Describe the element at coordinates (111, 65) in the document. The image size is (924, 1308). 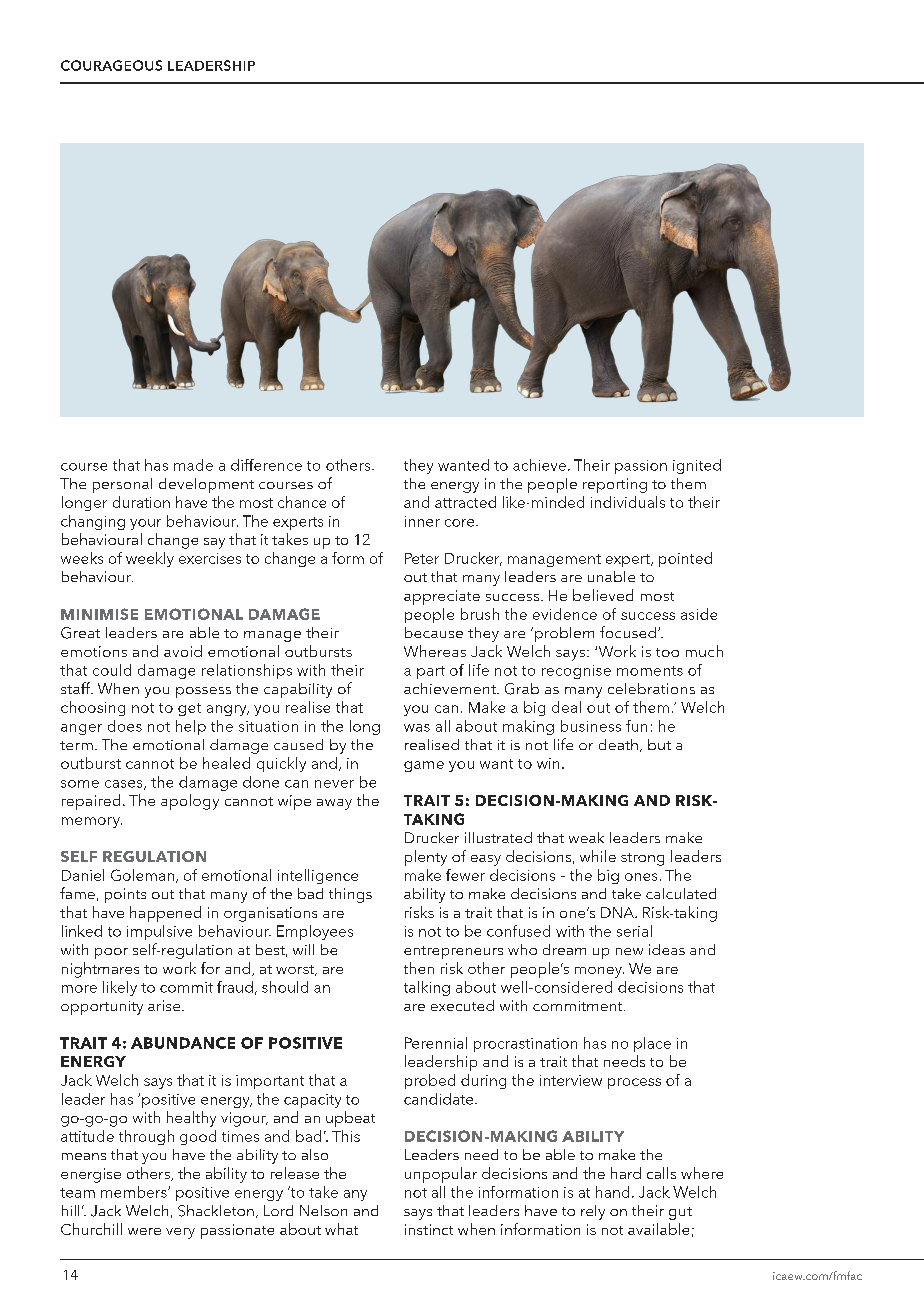
I see `COURAGEOUS` at that location.
